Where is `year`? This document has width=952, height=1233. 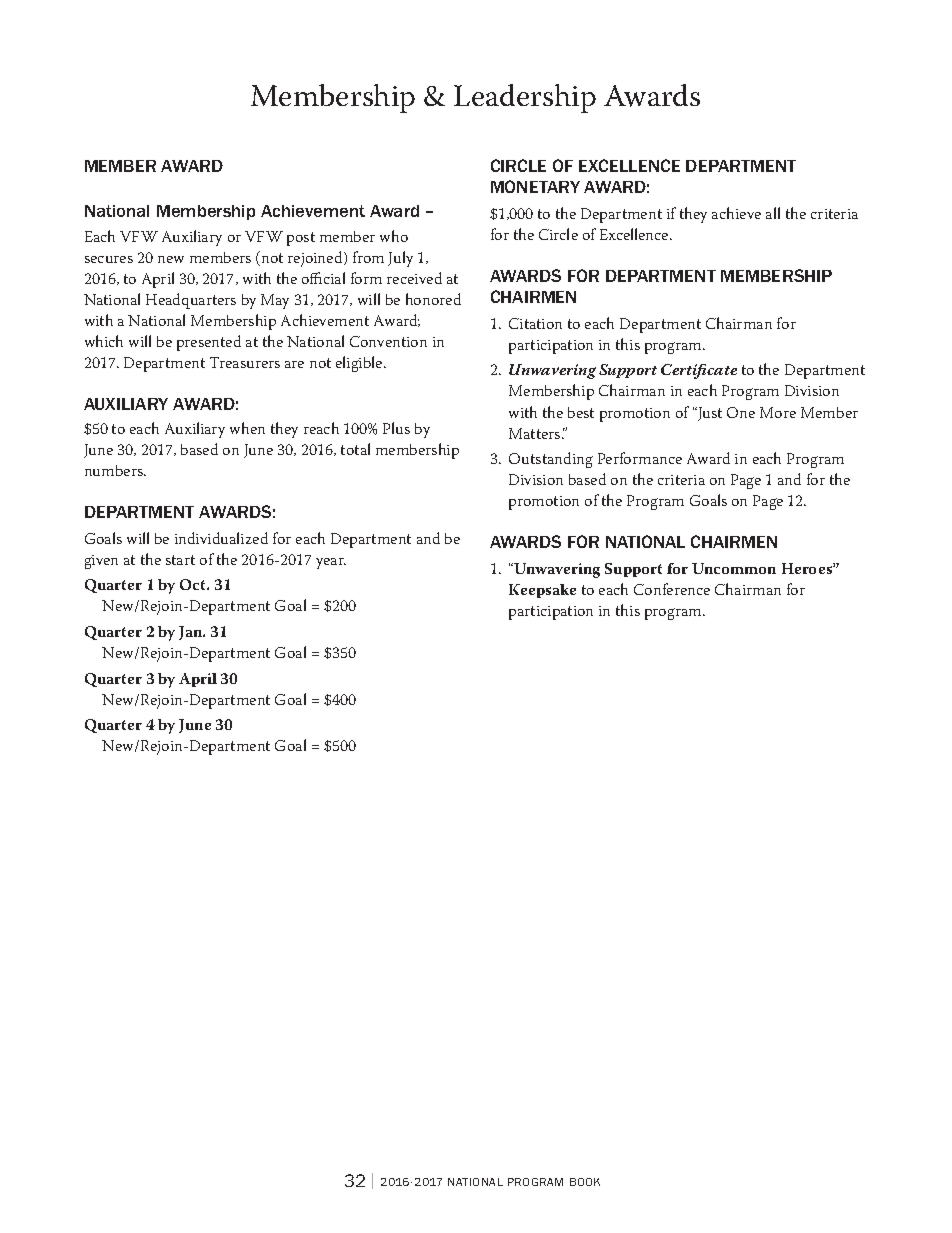
year is located at coordinates (331, 563).
